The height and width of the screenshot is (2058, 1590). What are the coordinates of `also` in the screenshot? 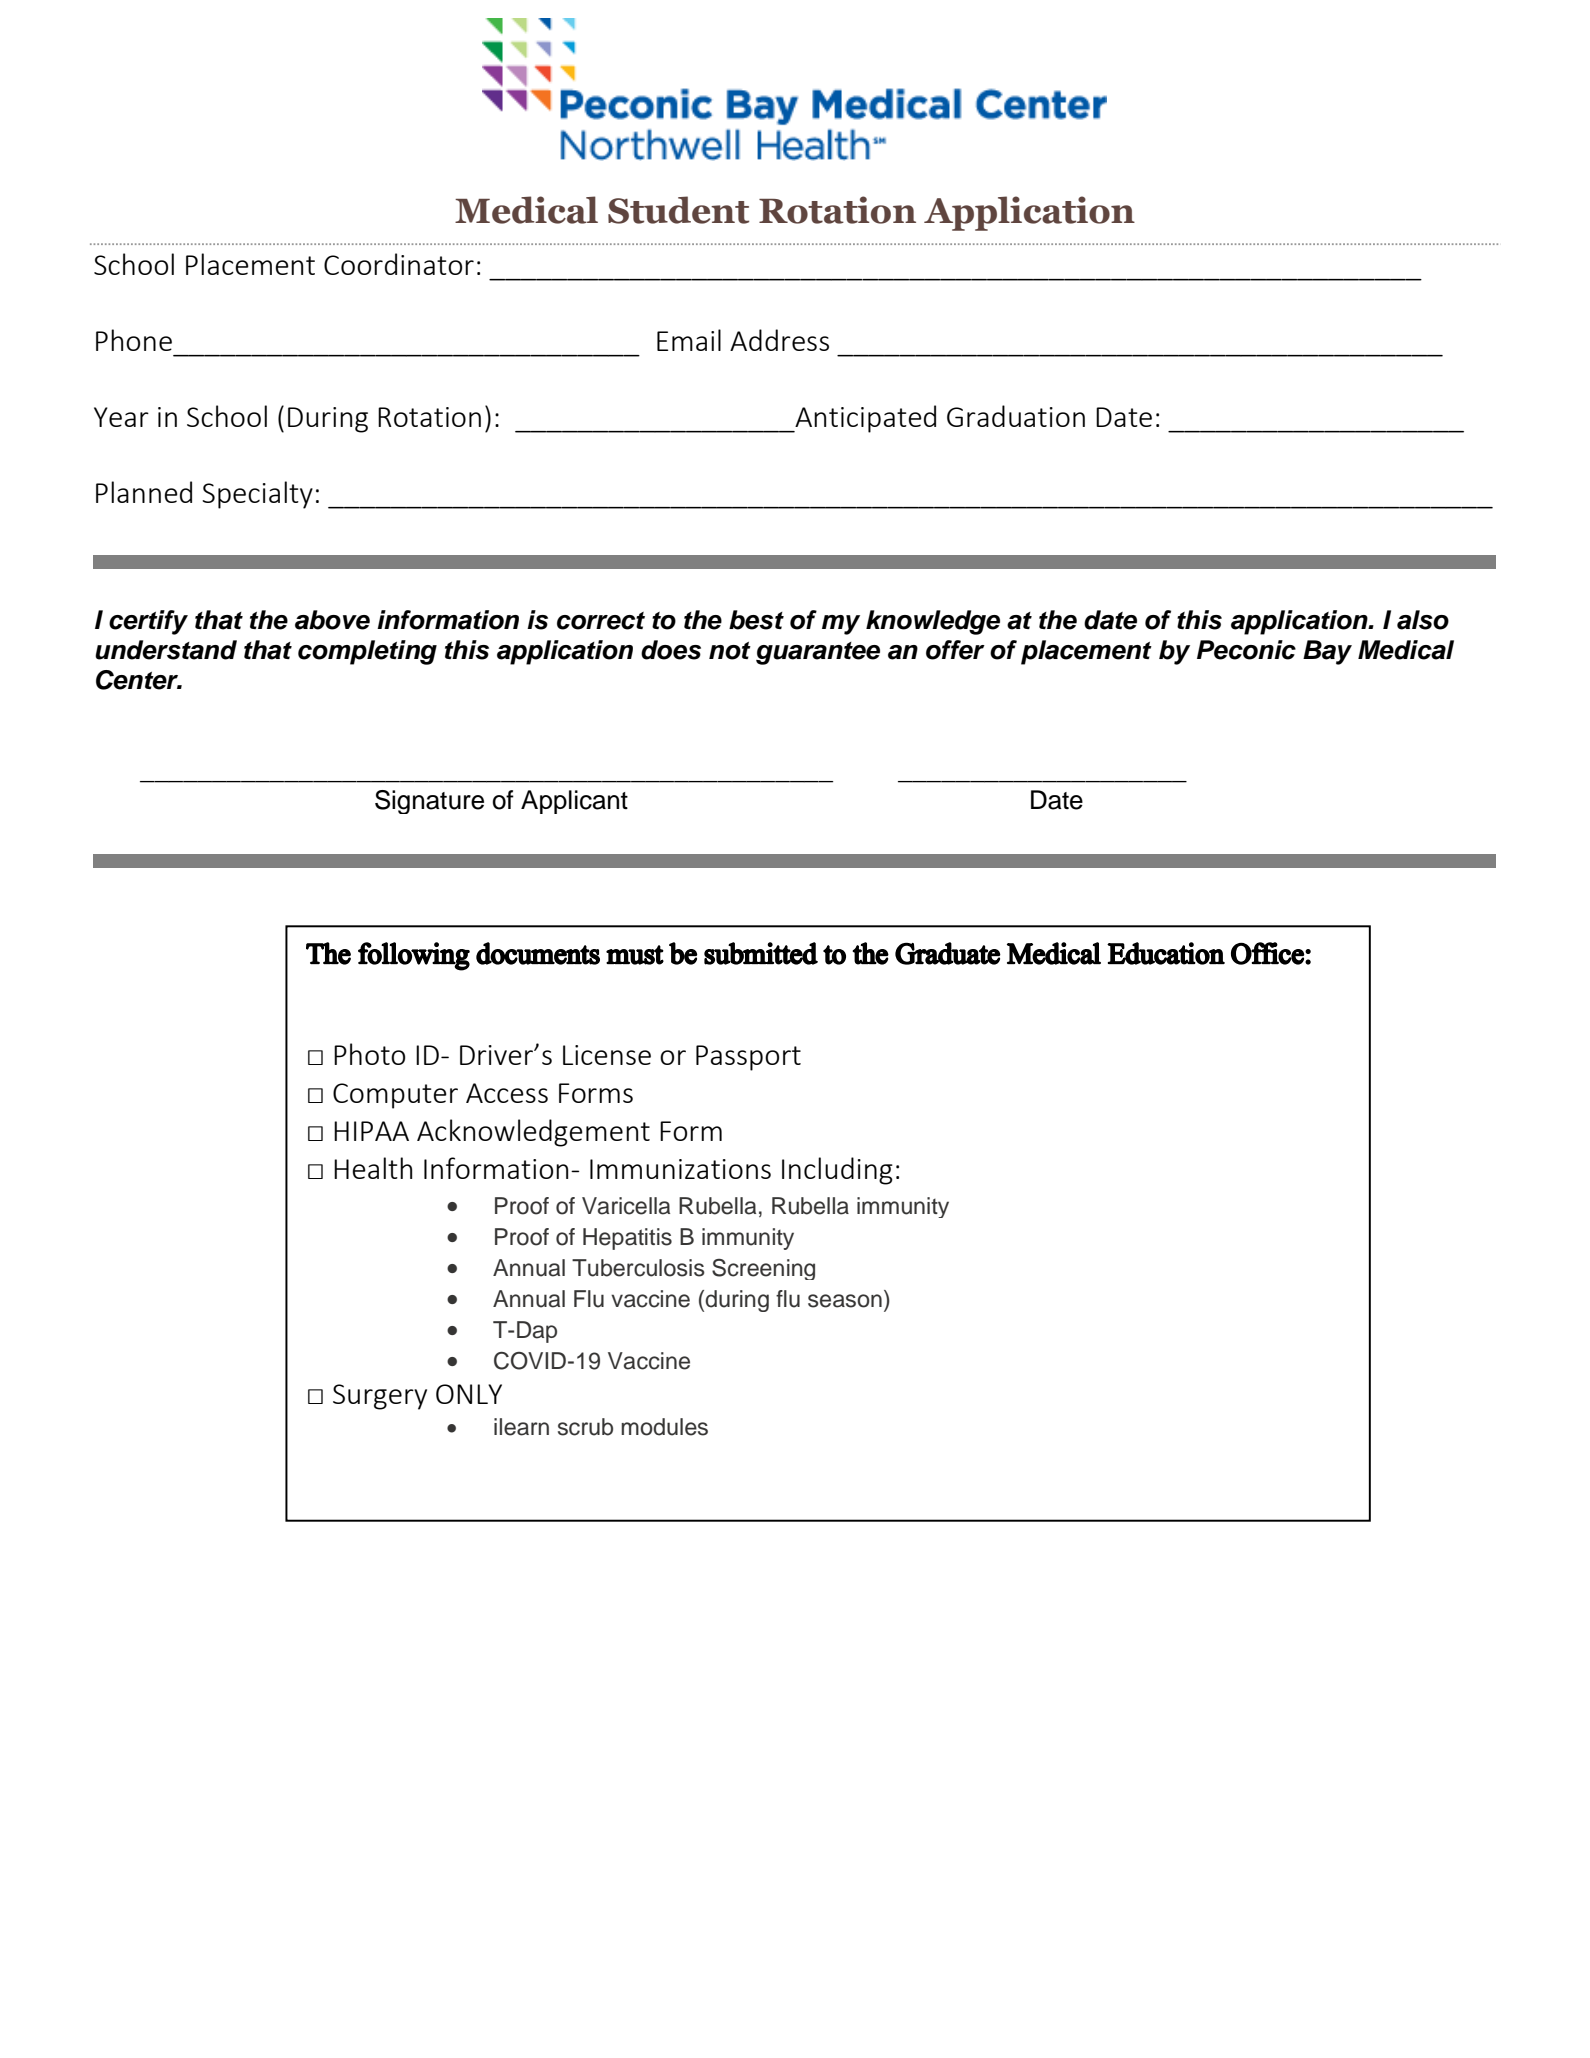 It's located at (1423, 620).
